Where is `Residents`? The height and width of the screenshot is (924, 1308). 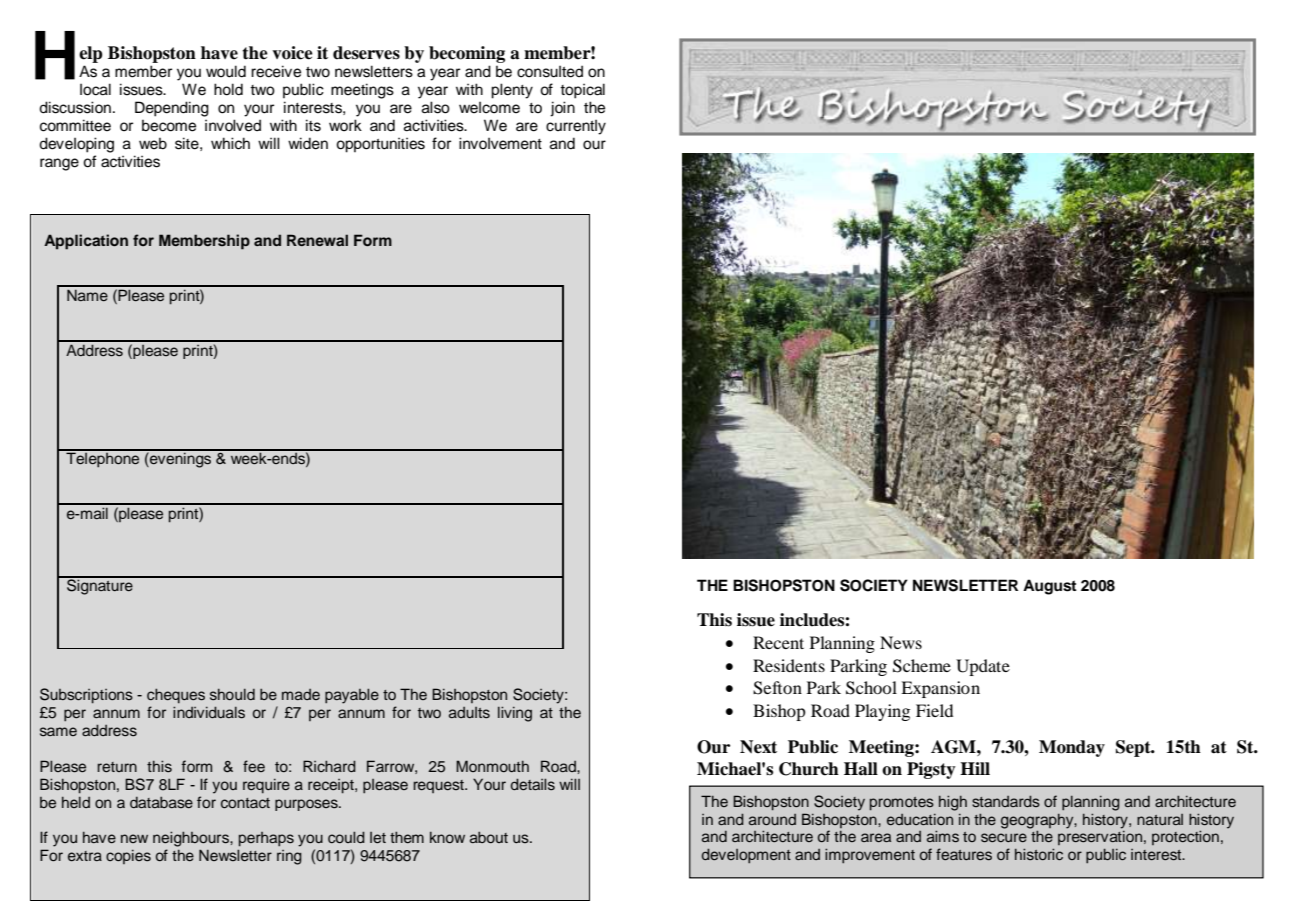
Residents is located at coordinates (789, 665).
